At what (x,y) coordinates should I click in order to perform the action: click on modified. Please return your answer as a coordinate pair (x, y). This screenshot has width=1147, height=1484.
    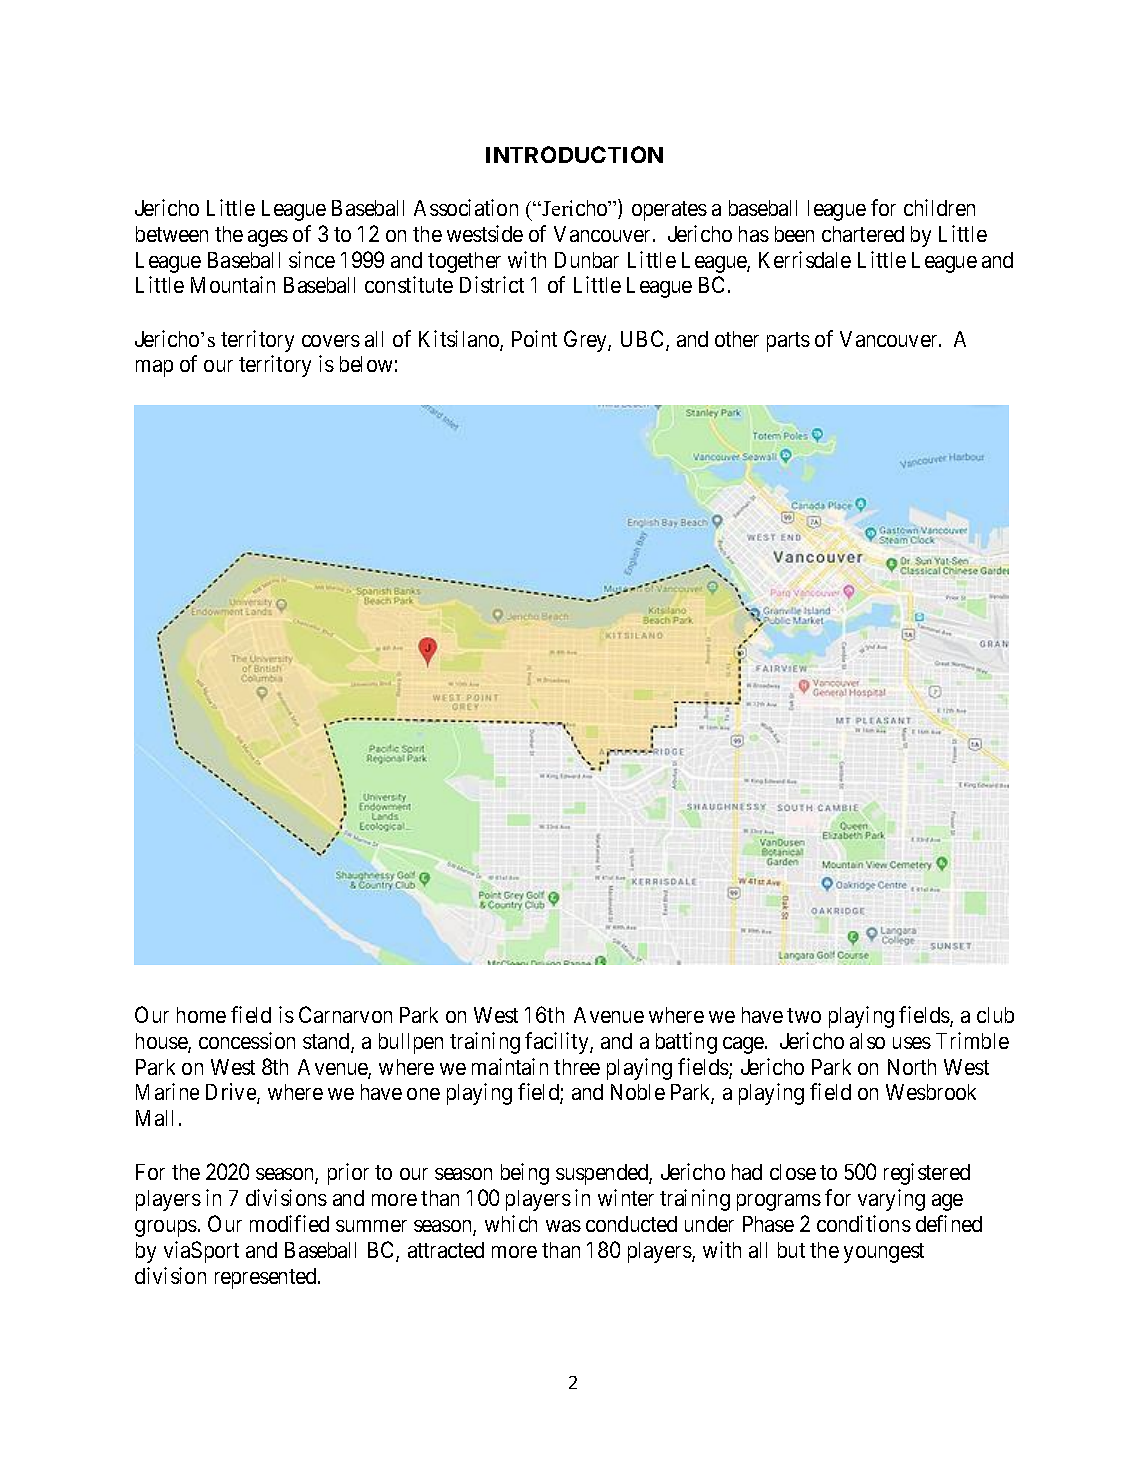
    Looking at the image, I should click on (289, 1223).
